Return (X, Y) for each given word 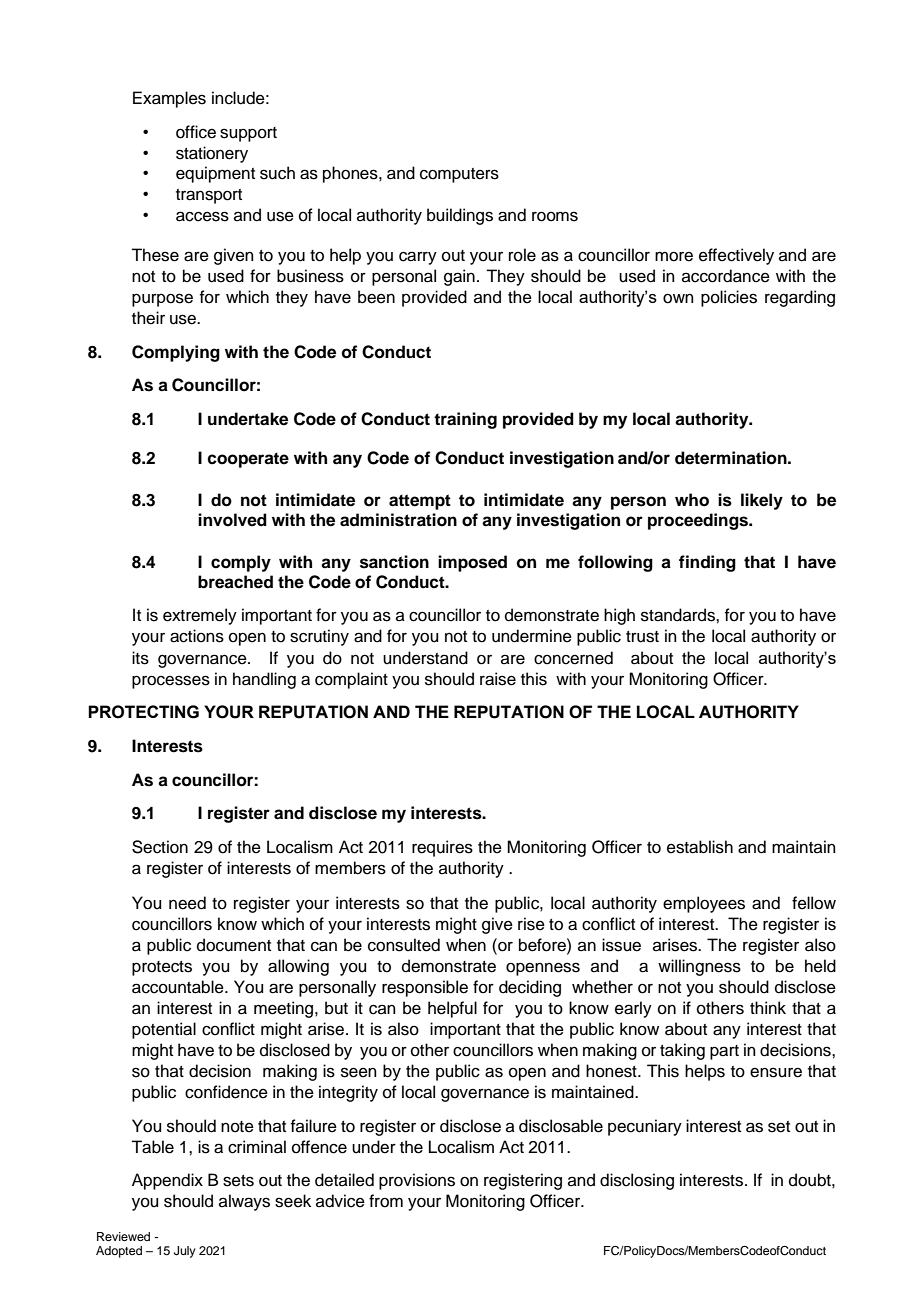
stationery (212, 154)
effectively (736, 256)
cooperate (248, 460)
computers (459, 175)
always (244, 1202)
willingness (699, 967)
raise (498, 679)
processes (171, 682)
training (465, 420)
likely (762, 501)
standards (679, 615)
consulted (404, 945)
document (234, 945)
